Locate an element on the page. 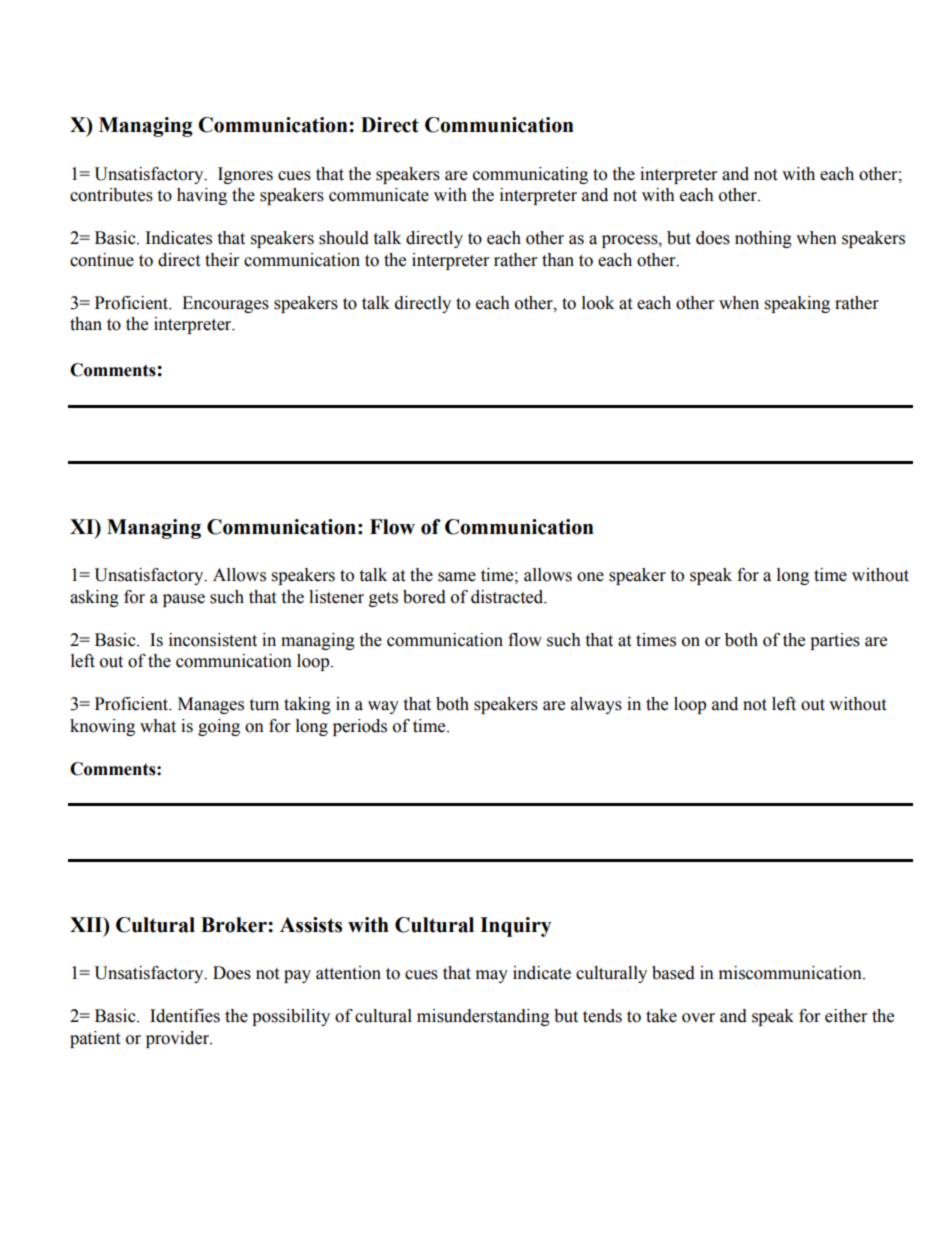 This page has width=952, height=1233. look is located at coordinates (598, 303).
